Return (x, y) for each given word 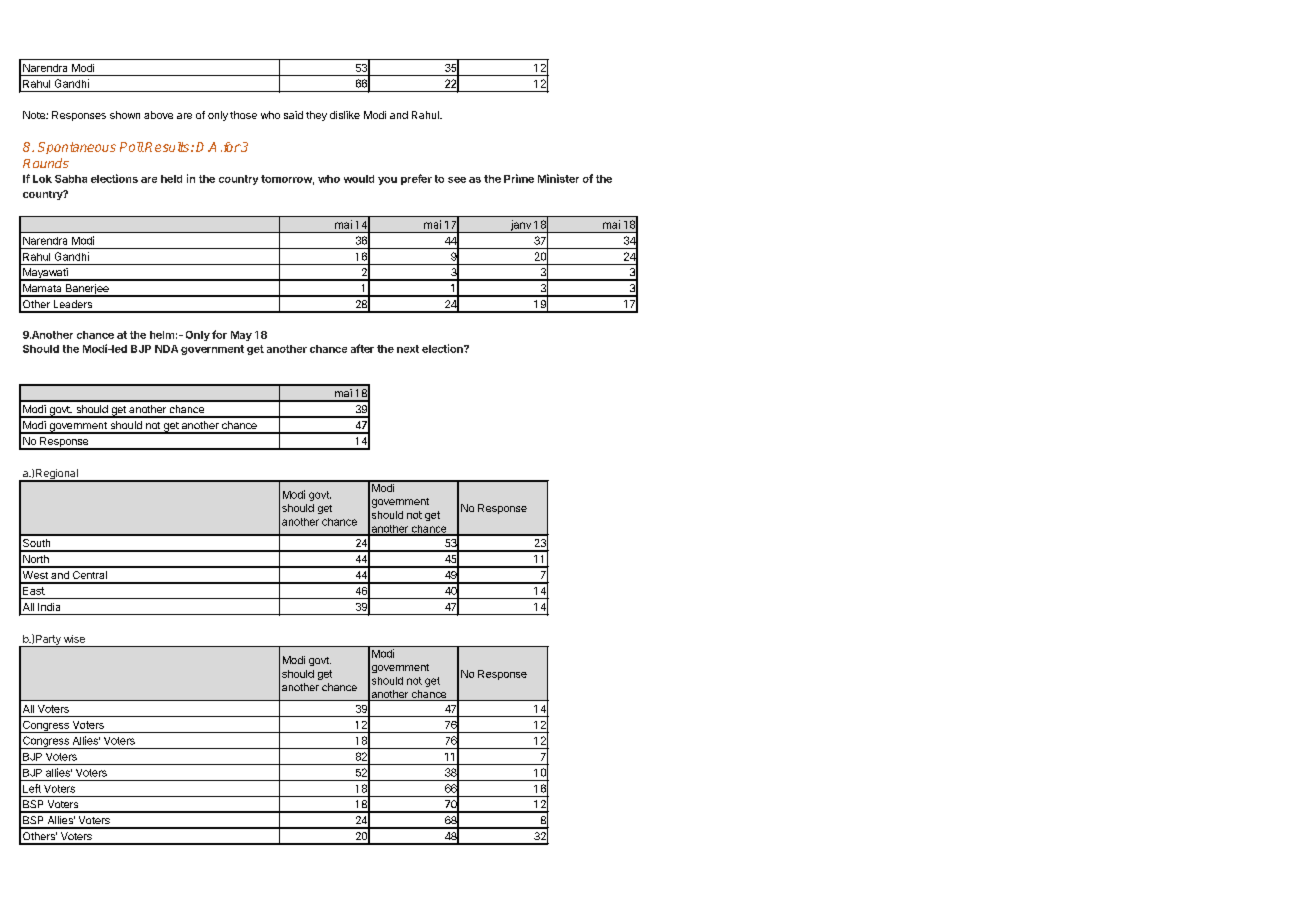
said (293, 115)
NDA (166, 349)
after (362, 348)
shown (125, 115)
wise (74, 639)
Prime (519, 178)
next (408, 349)
